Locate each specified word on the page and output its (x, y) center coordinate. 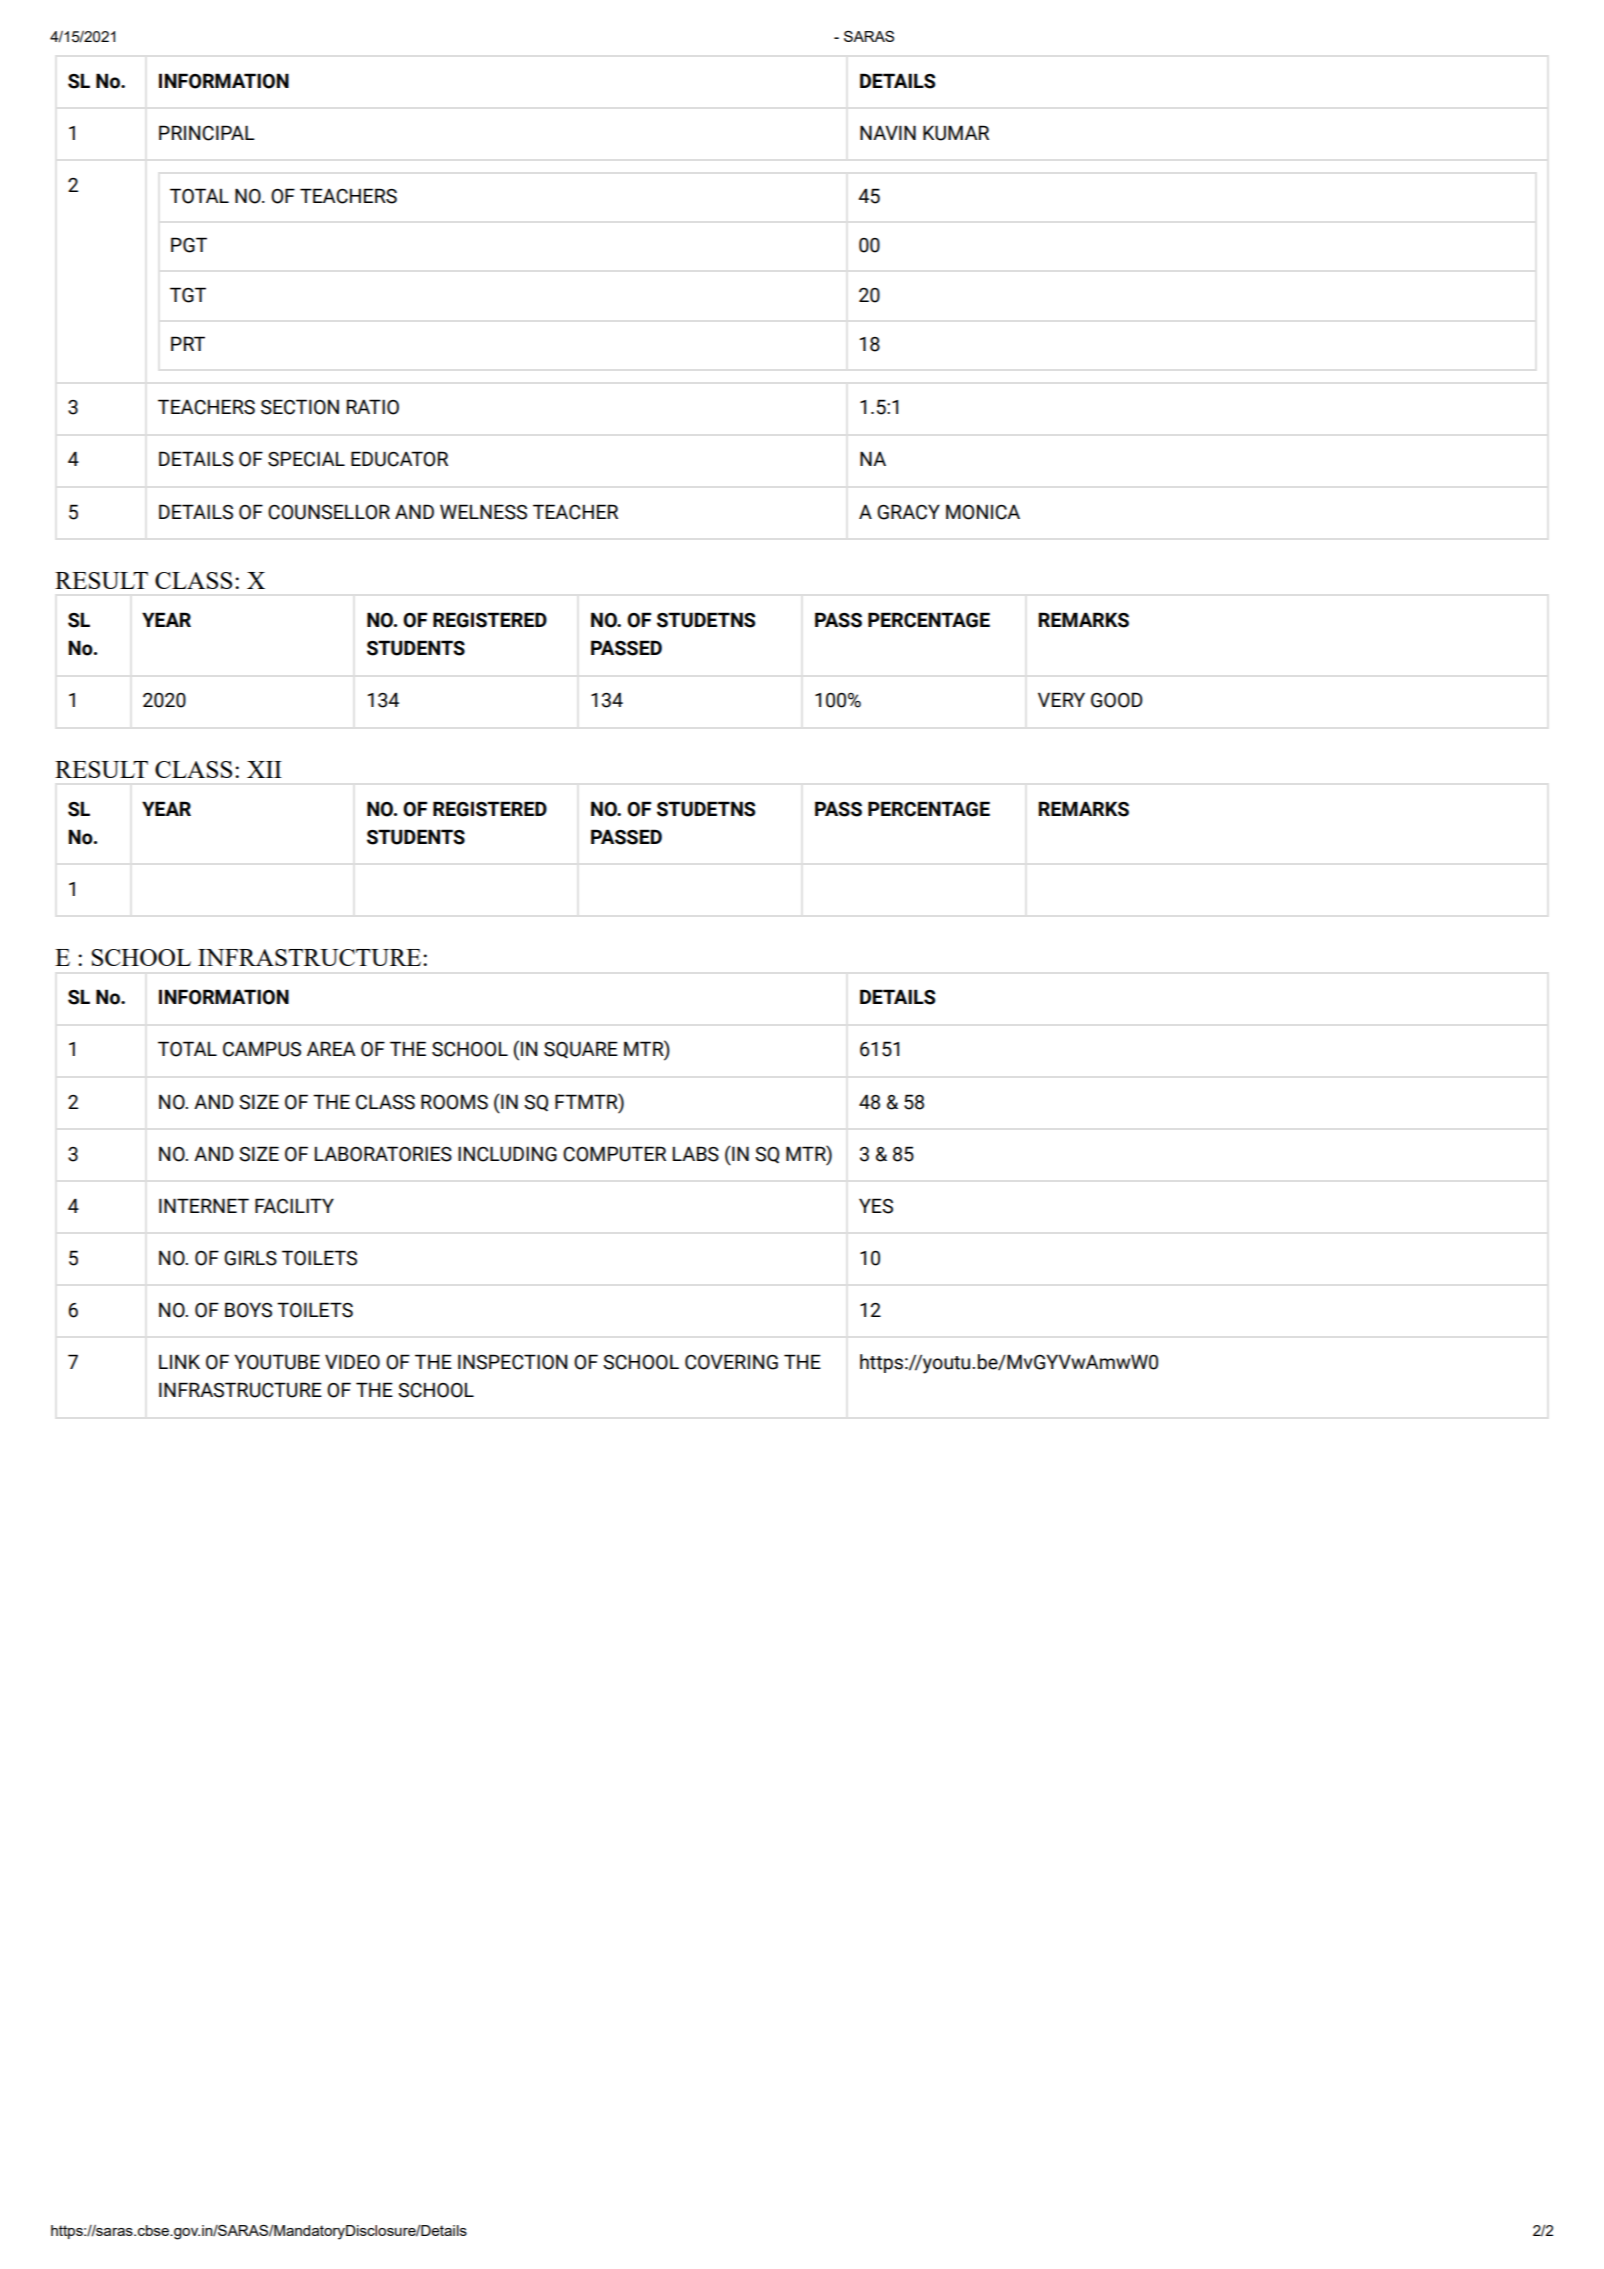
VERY (1061, 699)
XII (264, 769)
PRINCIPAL (207, 133)
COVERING (731, 1362)
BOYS (248, 1310)
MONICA (983, 512)
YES (876, 1206)
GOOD (1117, 700)
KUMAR (956, 133)
